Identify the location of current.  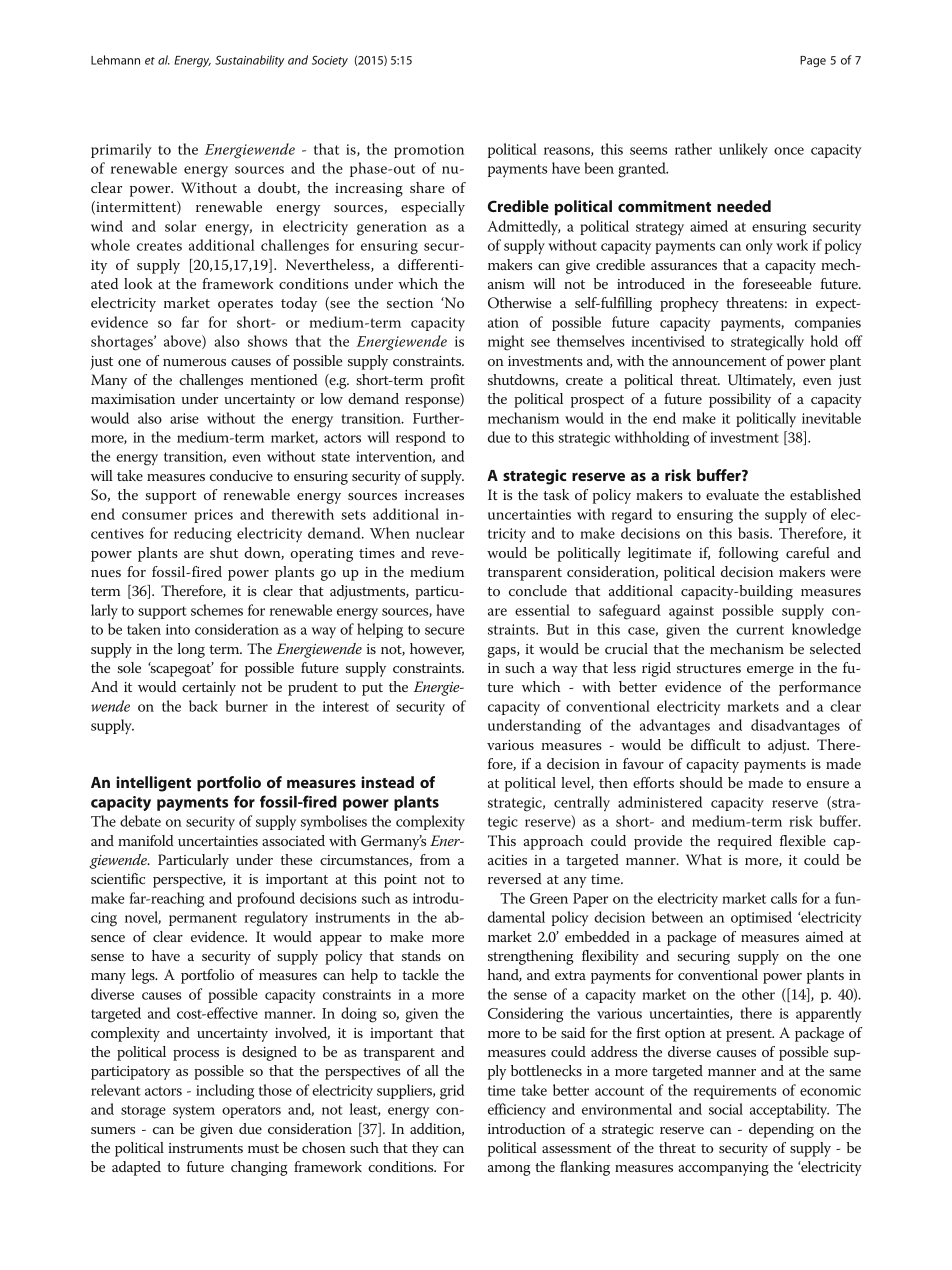
(760, 630).
